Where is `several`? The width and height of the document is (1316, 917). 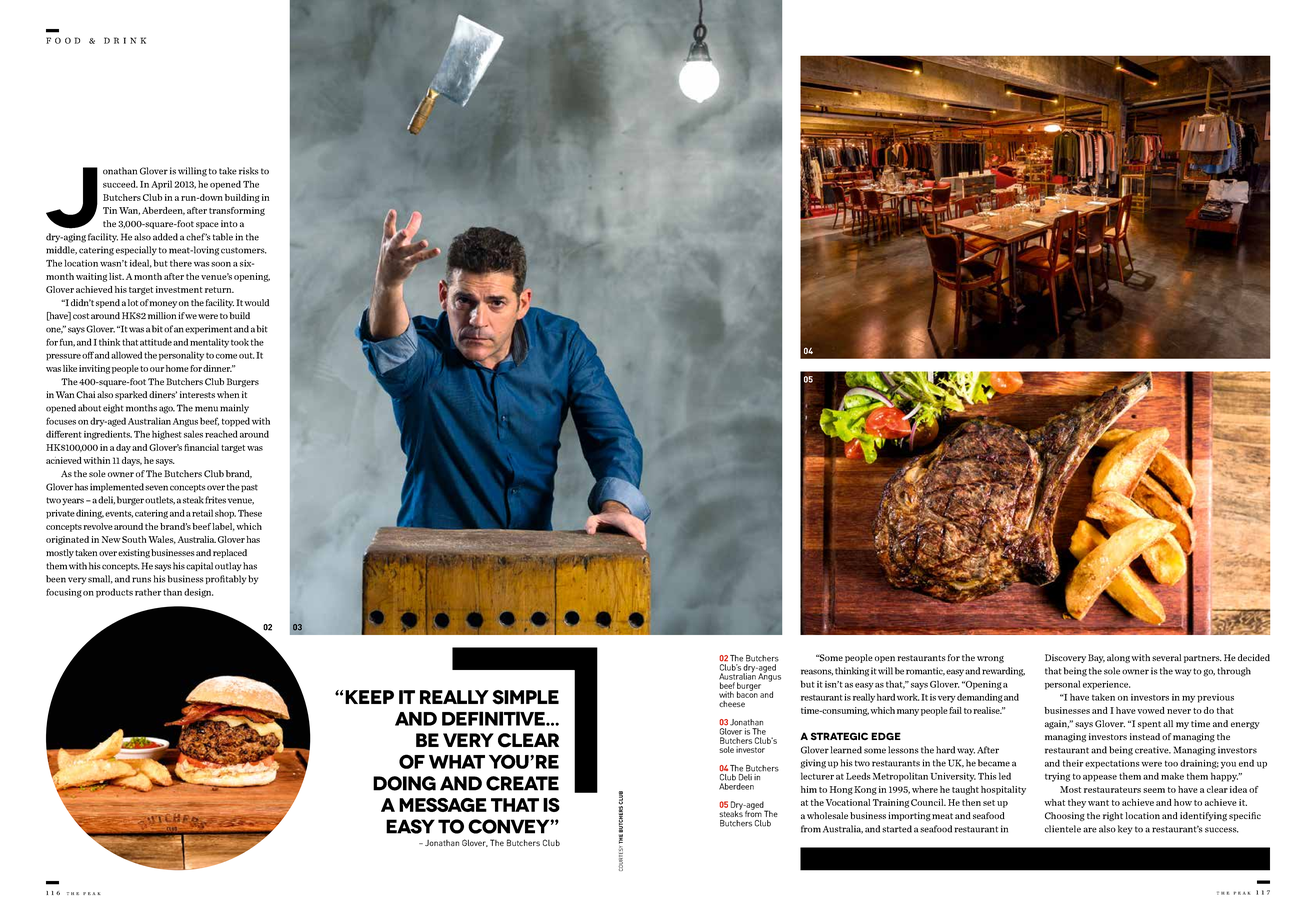
several is located at coordinates (1166, 657).
